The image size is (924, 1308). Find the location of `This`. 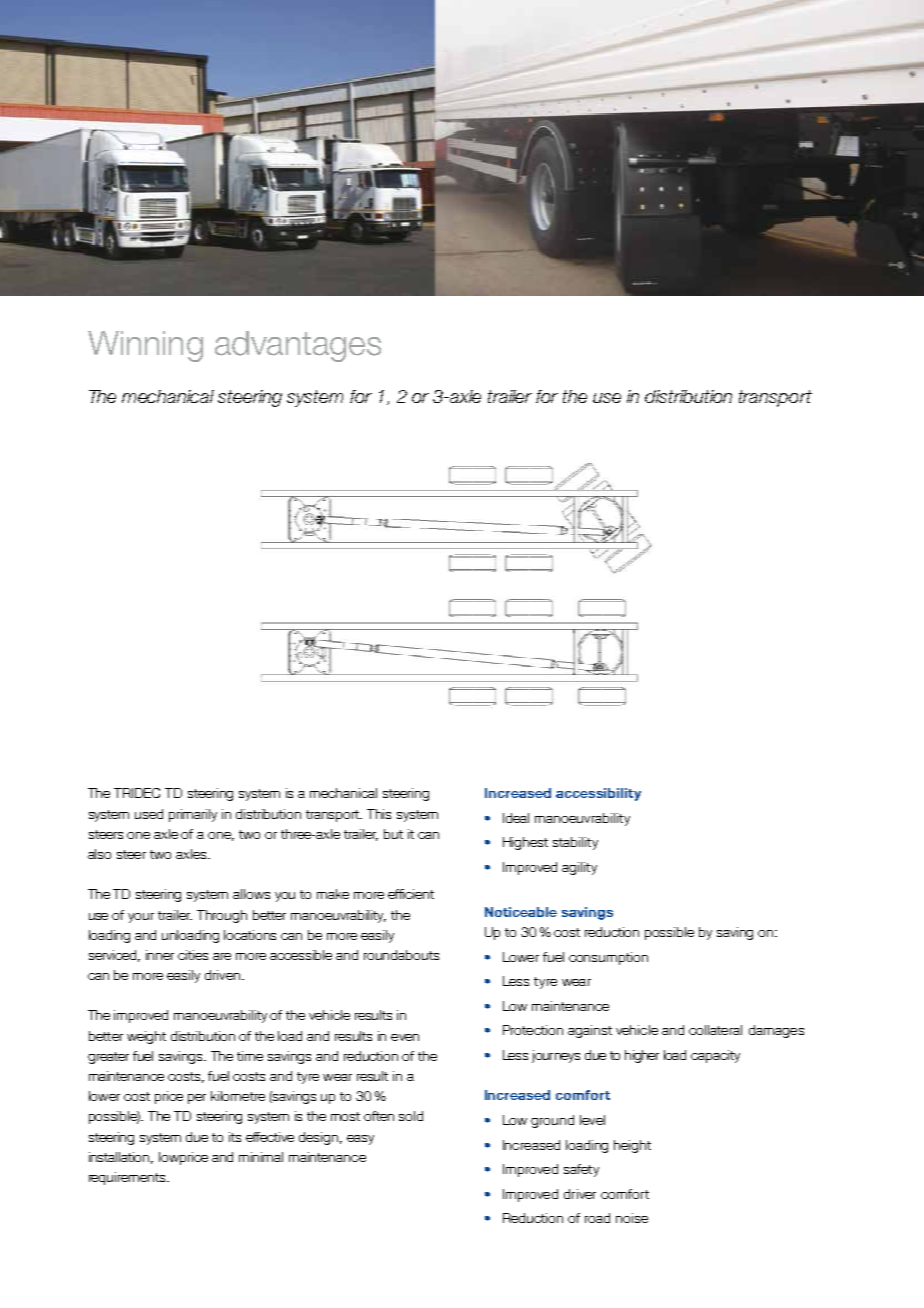

This is located at coordinates (379, 814).
